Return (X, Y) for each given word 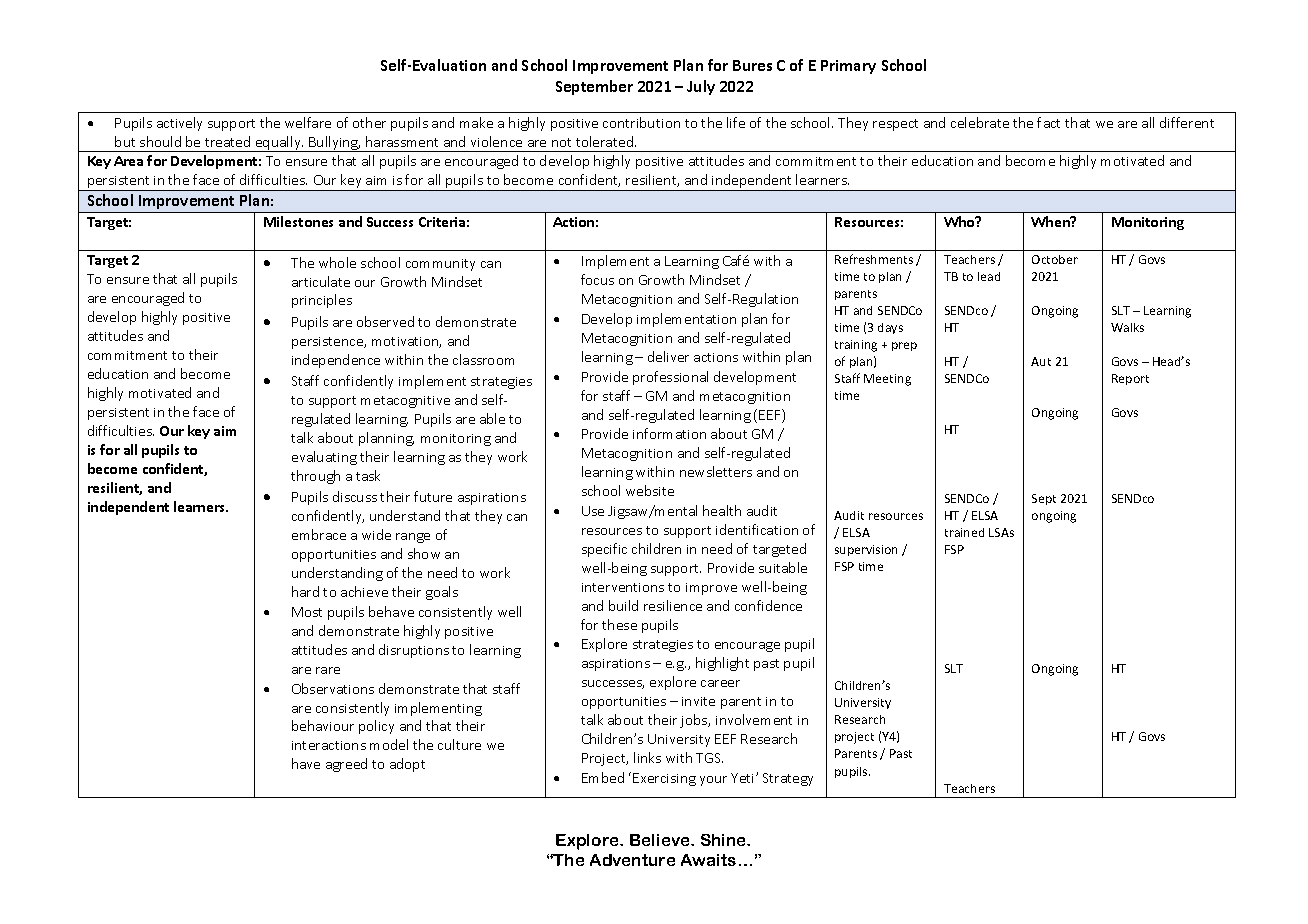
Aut (1041, 361)
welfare (308, 122)
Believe (661, 840)
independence (336, 361)
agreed (346, 765)
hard (305, 591)
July (701, 87)
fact (1048, 122)
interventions (623, 587)
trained (964, 532)
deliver (668, 356)
